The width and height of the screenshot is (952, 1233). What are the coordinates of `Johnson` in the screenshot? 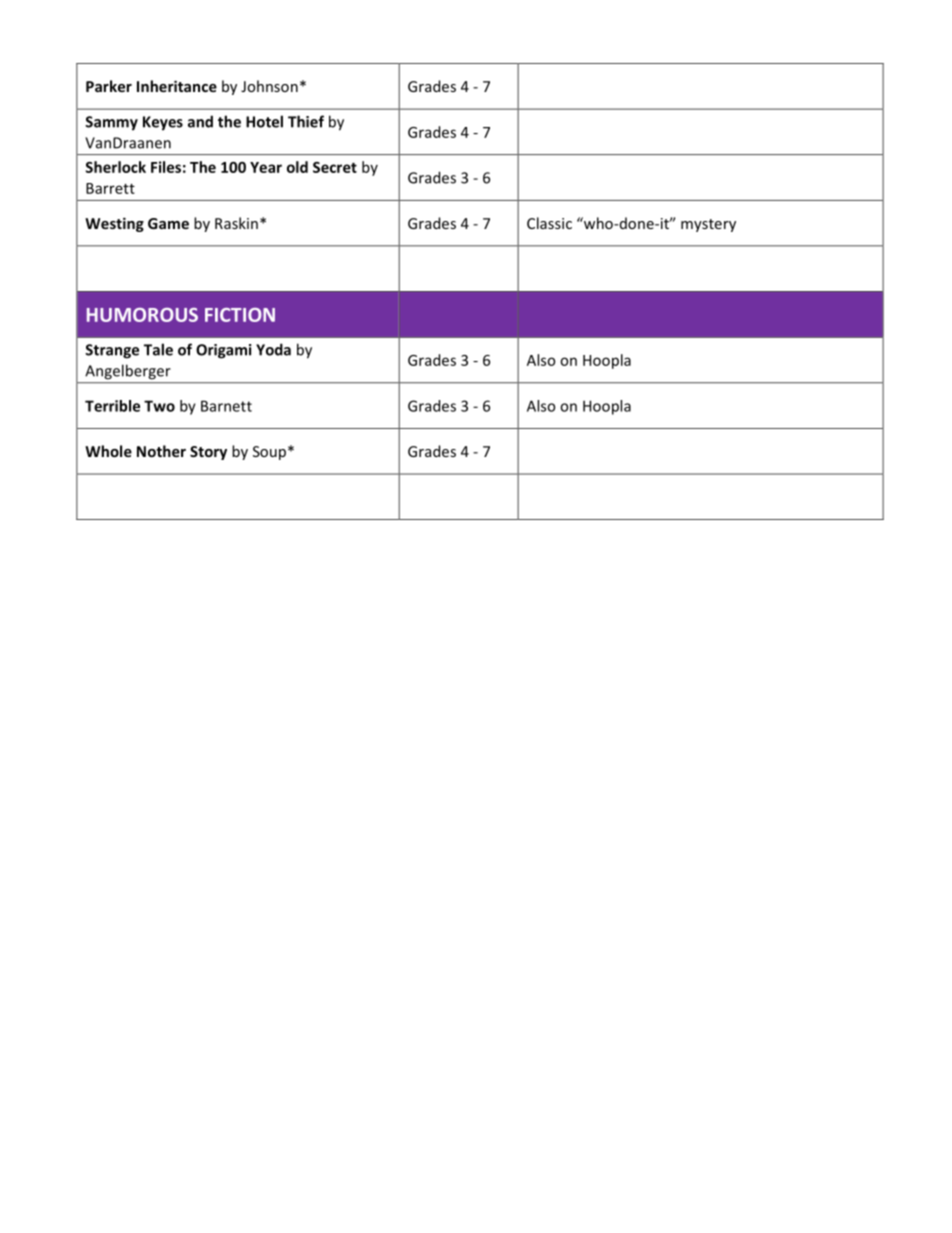 It's located at (269, 86).
